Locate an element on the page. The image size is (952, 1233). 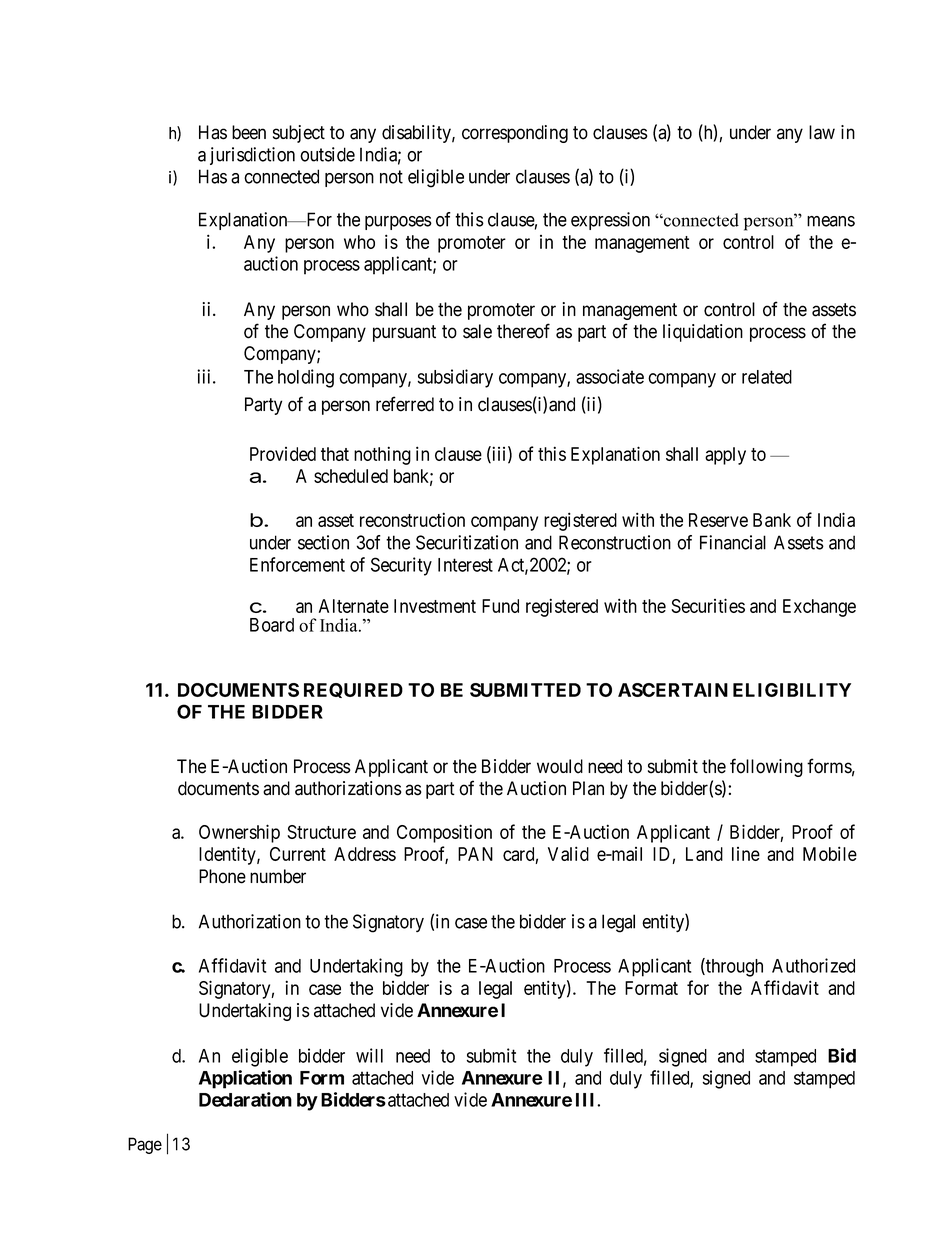
jurisdiction is located at coordinates (252, 156).
